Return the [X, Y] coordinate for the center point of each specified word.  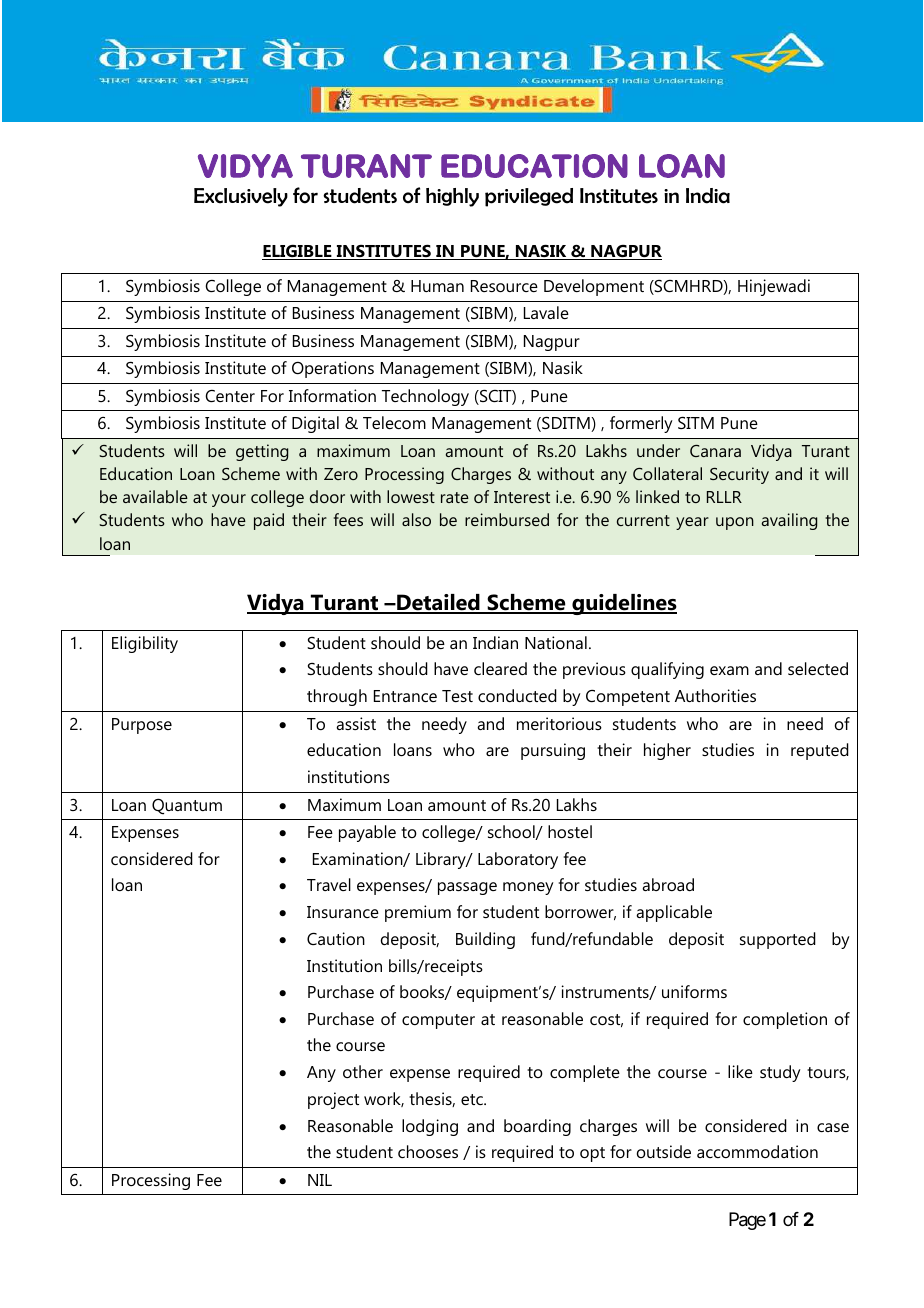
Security [739, 475]
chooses [428, 1151]
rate [455, 497]
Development [594, 287]
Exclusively [241, 197]
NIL [320, 1180]
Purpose [142, 726]
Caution [336, 938]
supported [778, 940]
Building [485, 940]
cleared [500, 668]
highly [452, 197]
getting [262, 452]
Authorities [715, 695]
